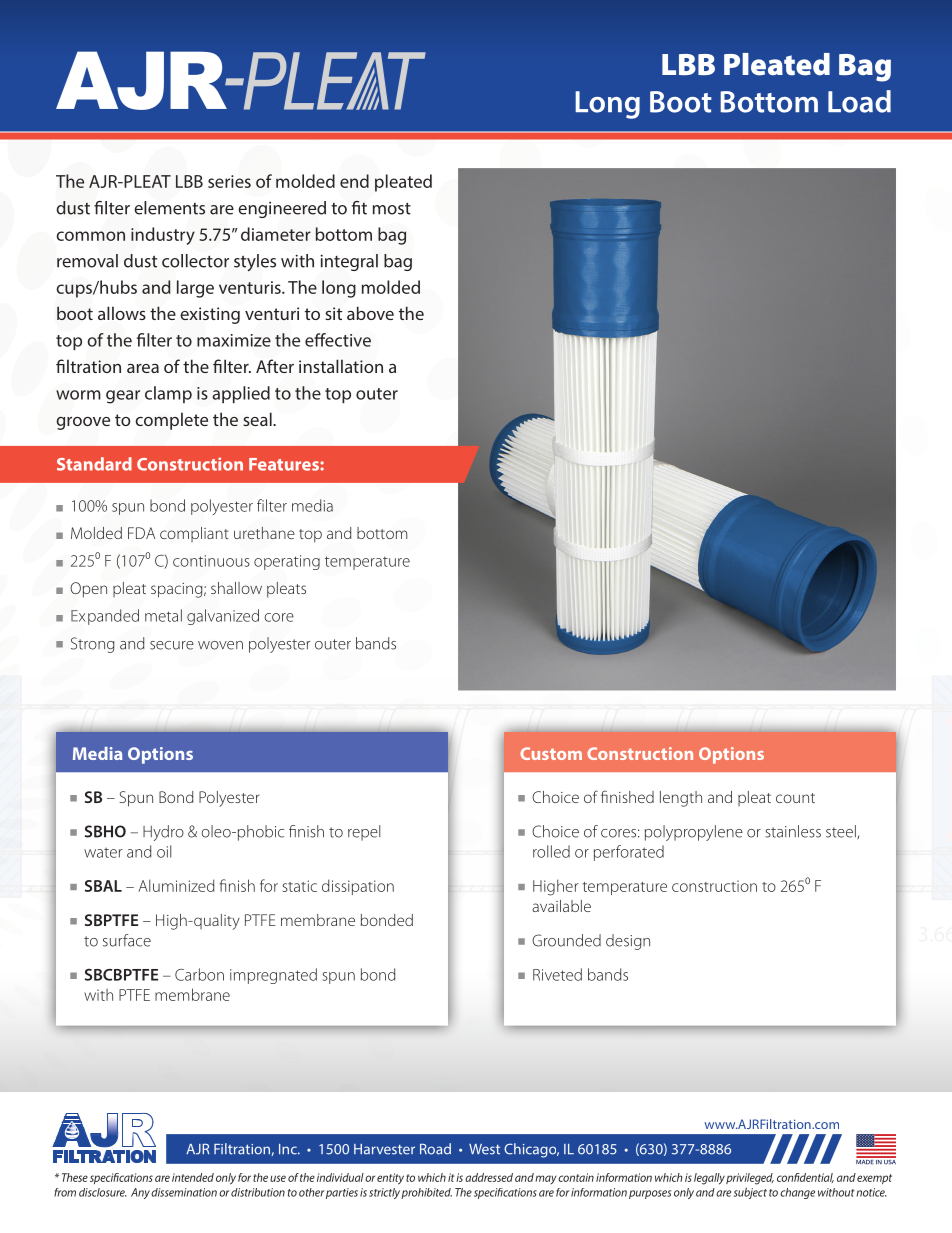 This screenshot has height=1233, width=952. I want to click on available, so click(561, 906).
